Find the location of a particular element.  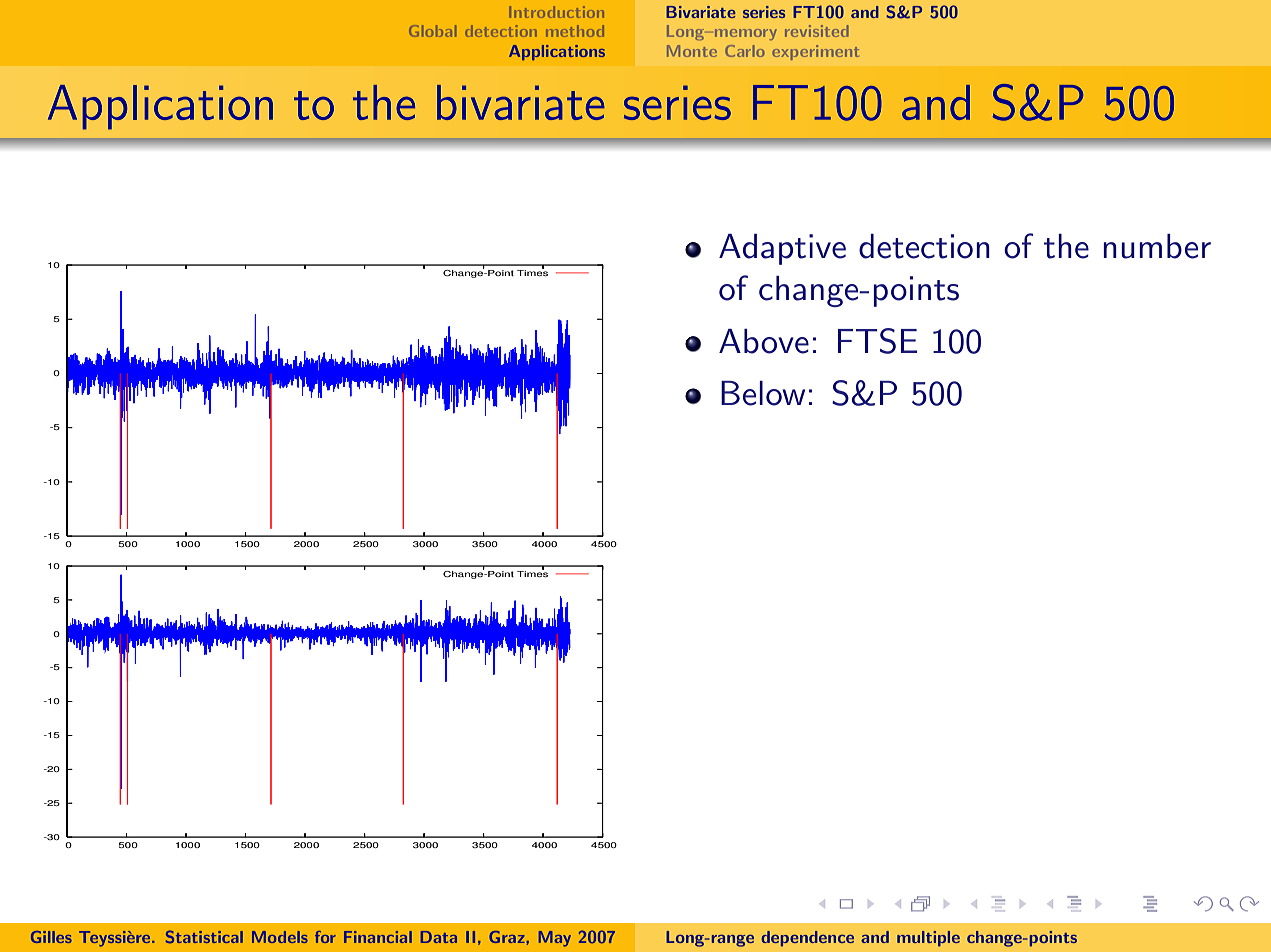

experiment is located at coordinates (815, 52).
